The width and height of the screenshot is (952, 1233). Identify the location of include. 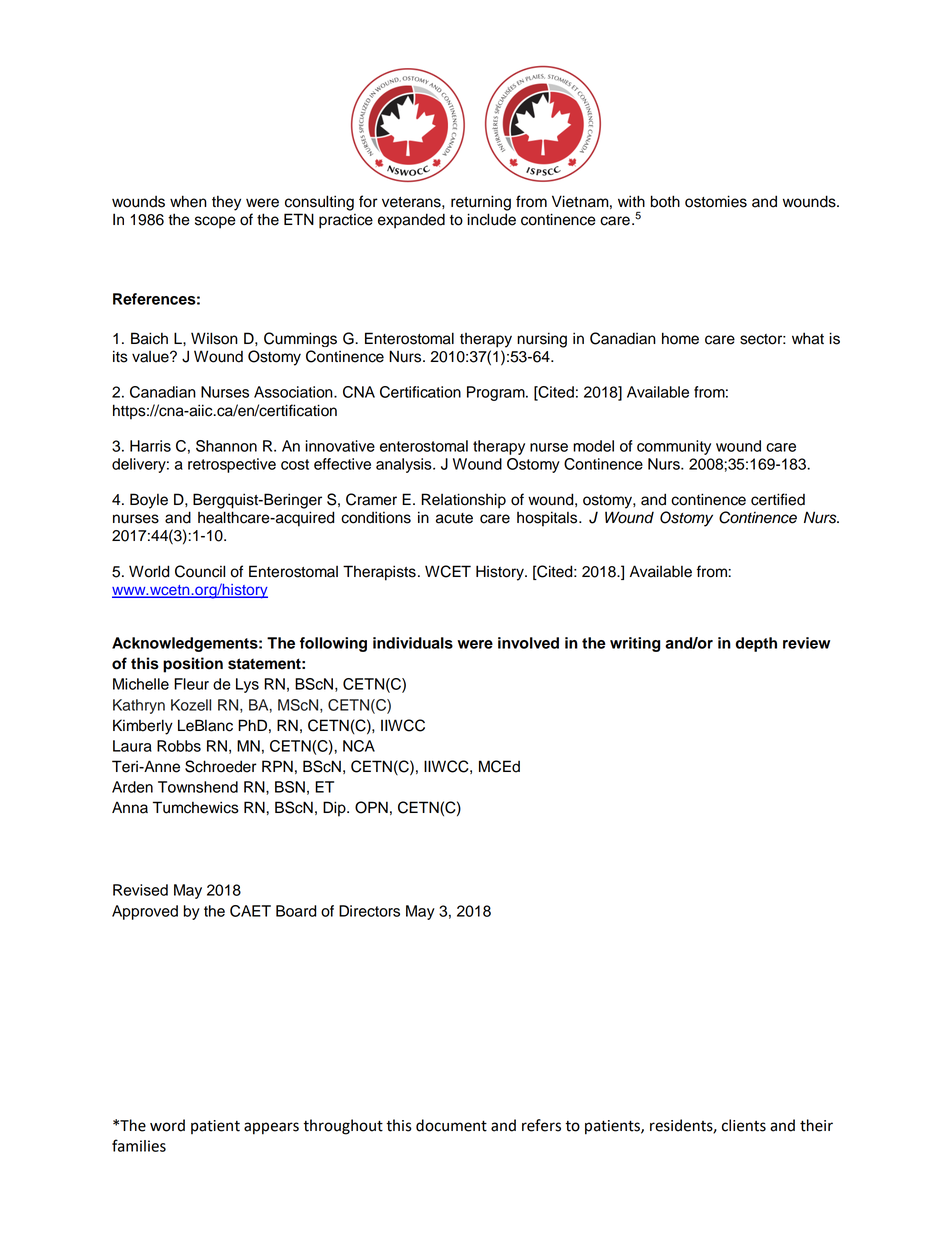
(491, 219).
